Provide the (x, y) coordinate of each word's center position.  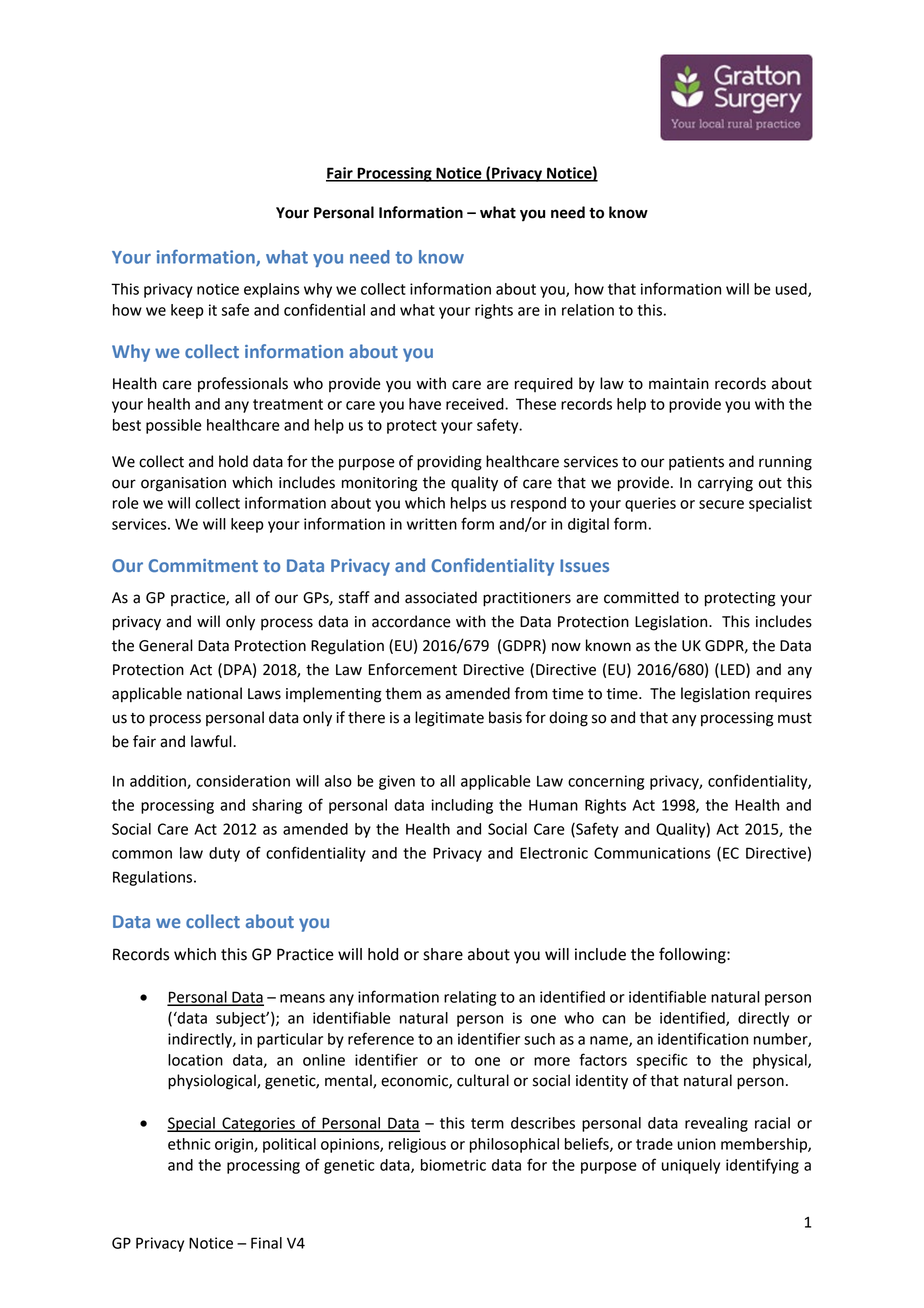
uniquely (691, 1166)
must (795, 718)
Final (266, 1243)
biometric (453, 1165)
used (792, 290)
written (432, 524)
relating (470, 998)
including (462, 806)
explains (271, 290)
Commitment (203, 565)
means (302, 998)
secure (721, 504)
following (693, 955)
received (476, 404)
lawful (212, 741)
